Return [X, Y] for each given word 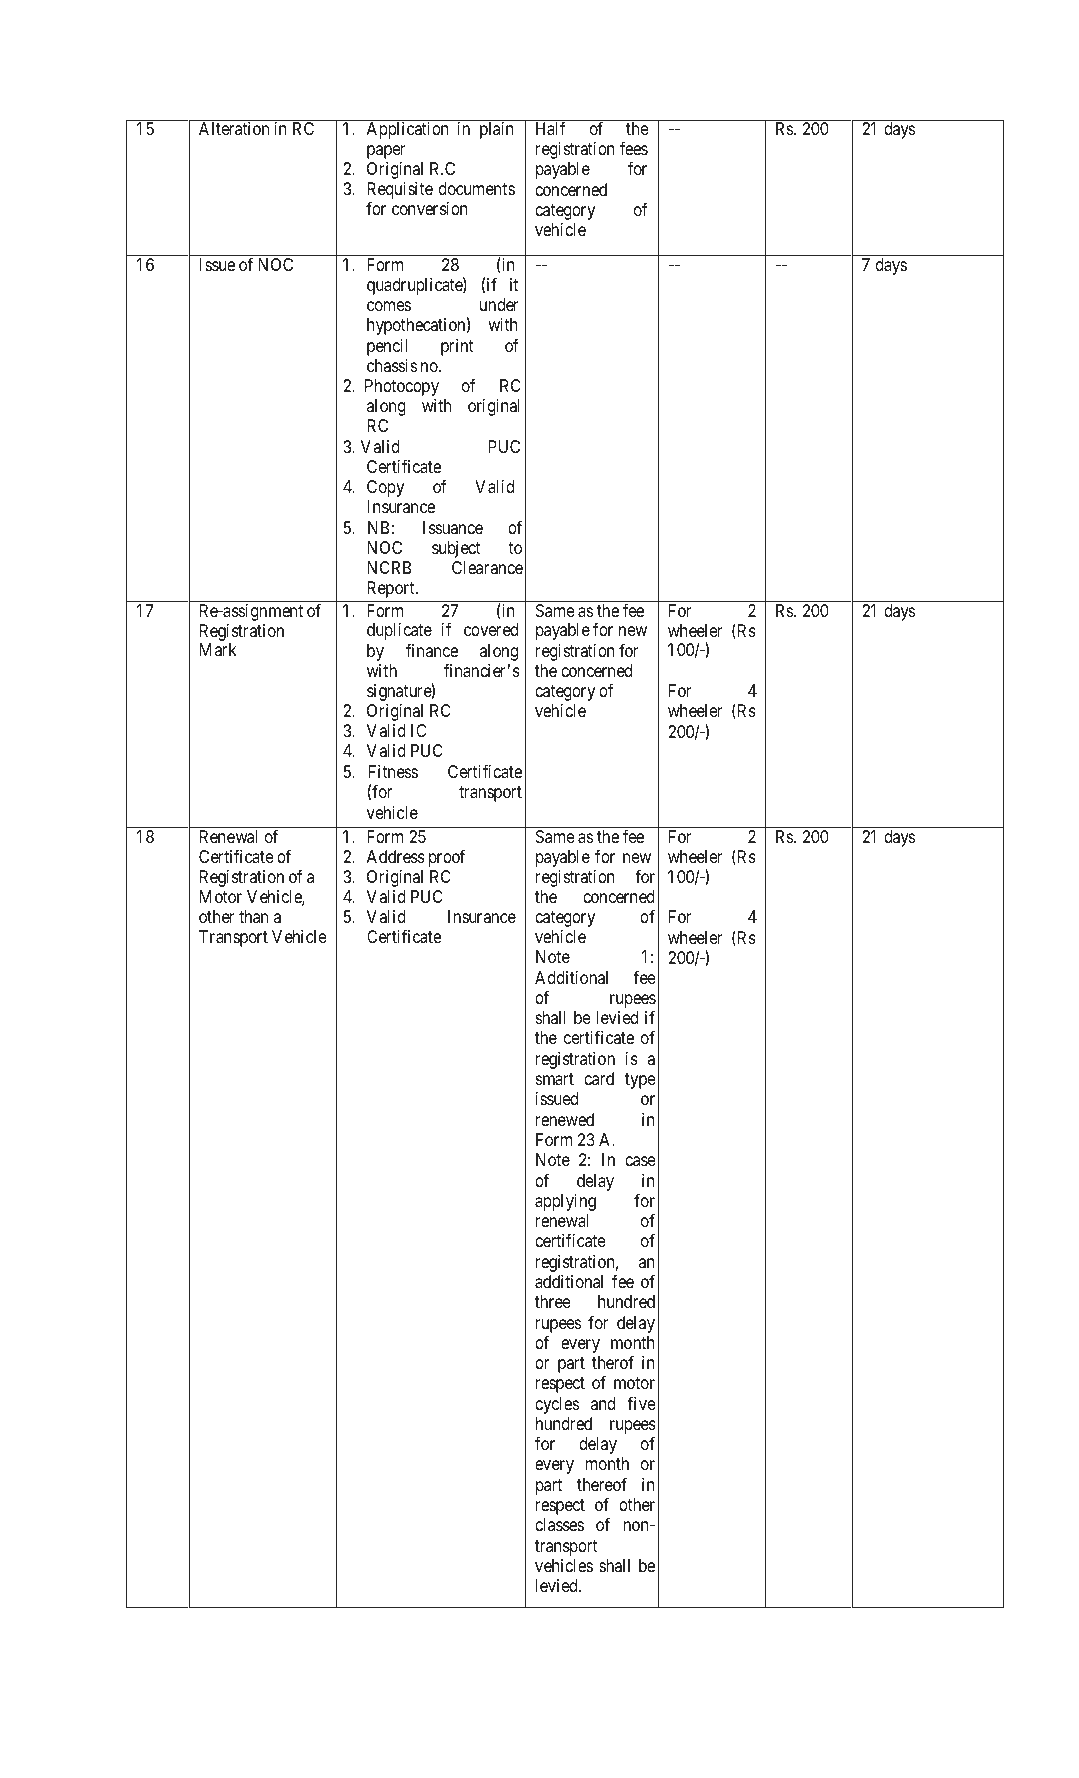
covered [491, 629]
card [599, 1078]
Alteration [234, 128]
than [253, 916]
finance [432, 650]
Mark [218, 649]
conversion [430, 208]
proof [447, 858]
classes [559, 1524]
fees [634, 148]
